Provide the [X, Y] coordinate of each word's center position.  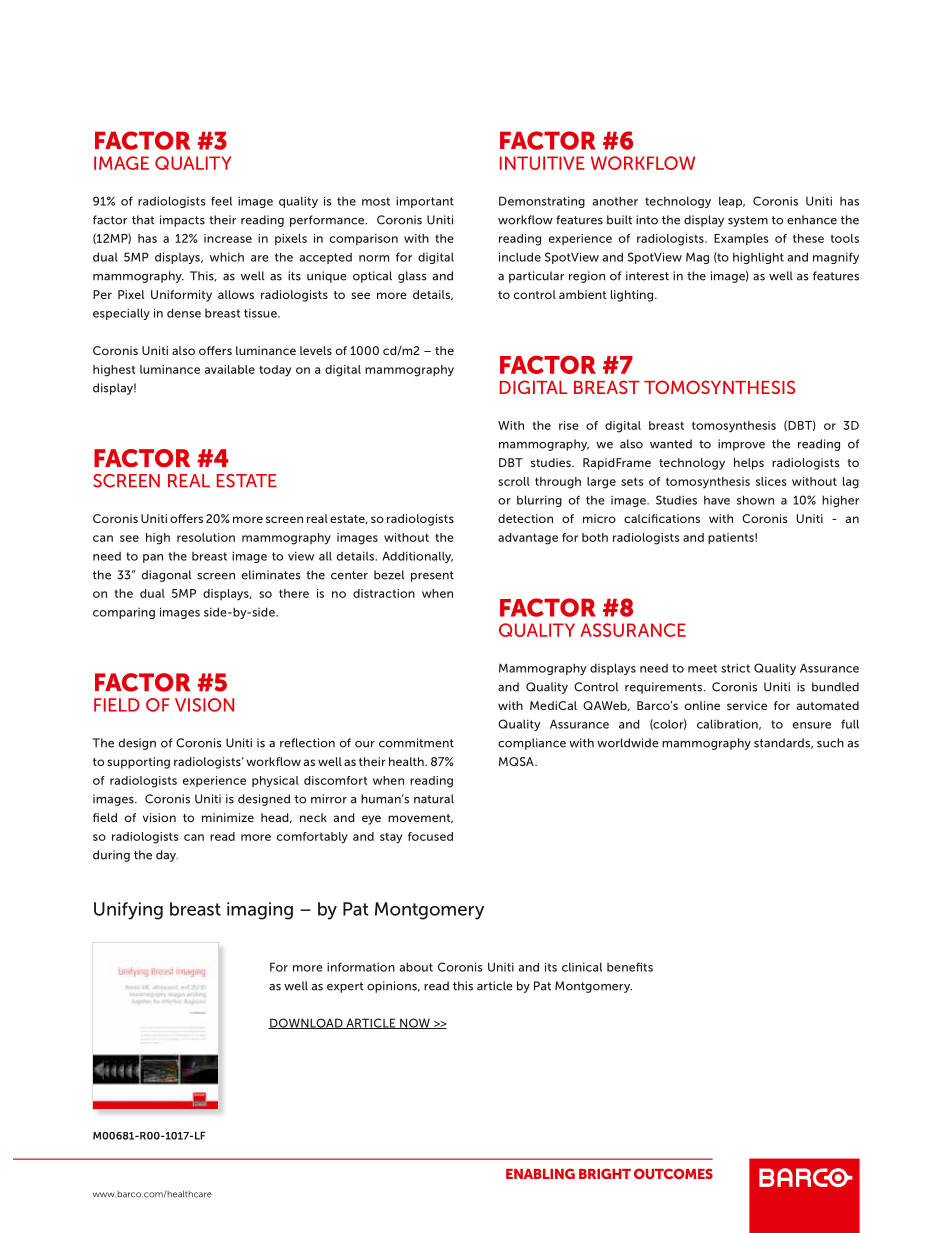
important [425, 202]
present [432, 576]
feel [221, 201]
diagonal [166, 576]
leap [732, 202]
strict [735, 668]
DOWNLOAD [306, 1023]
